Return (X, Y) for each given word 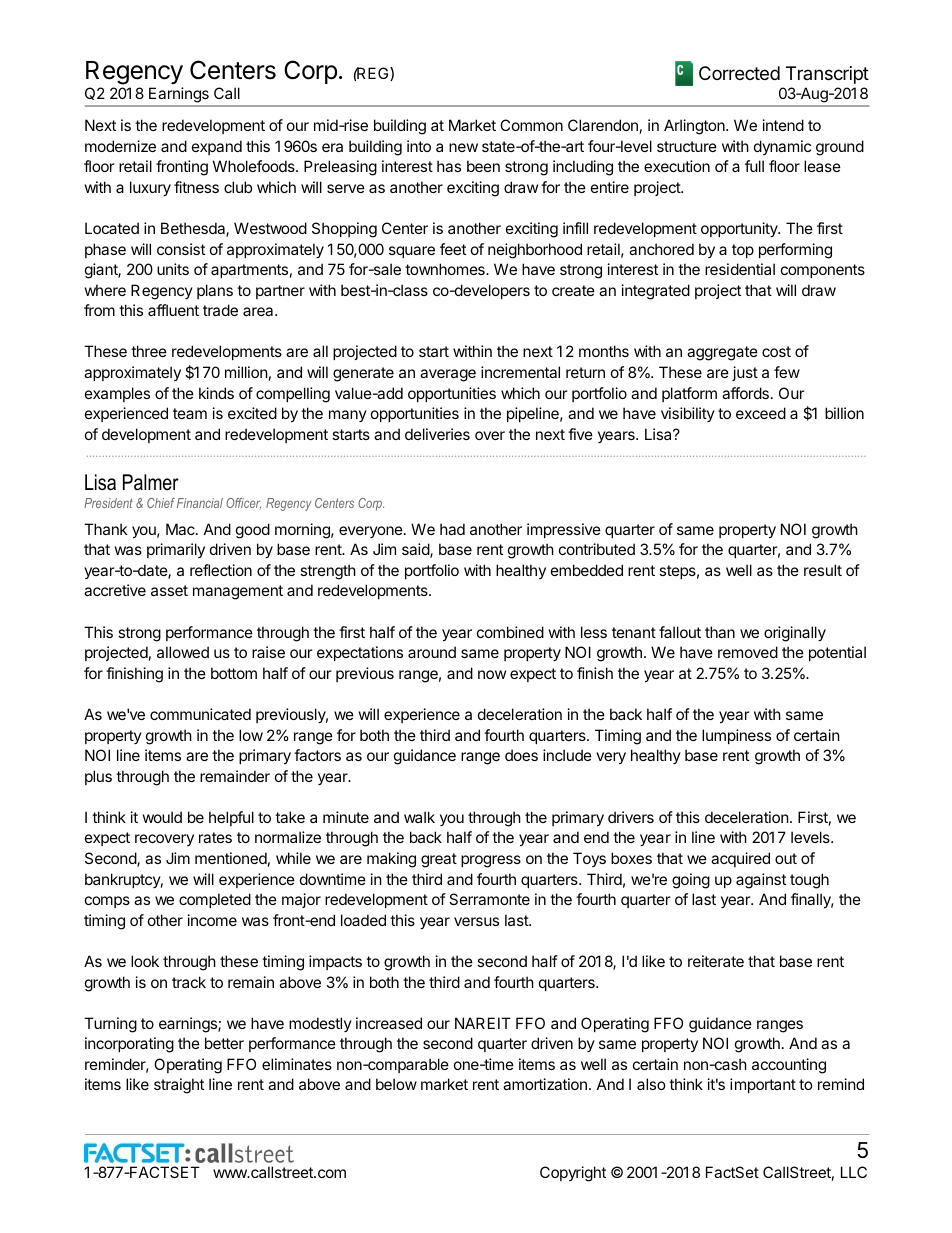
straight (179, 1086)
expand (217, 147)
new (463, 147)
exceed (761, 413)
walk (419, 817)
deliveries (437, 434)
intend (783, 125)
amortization (545, 1084)
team (190, 413)
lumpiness (736, 736)
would (162, 817)
